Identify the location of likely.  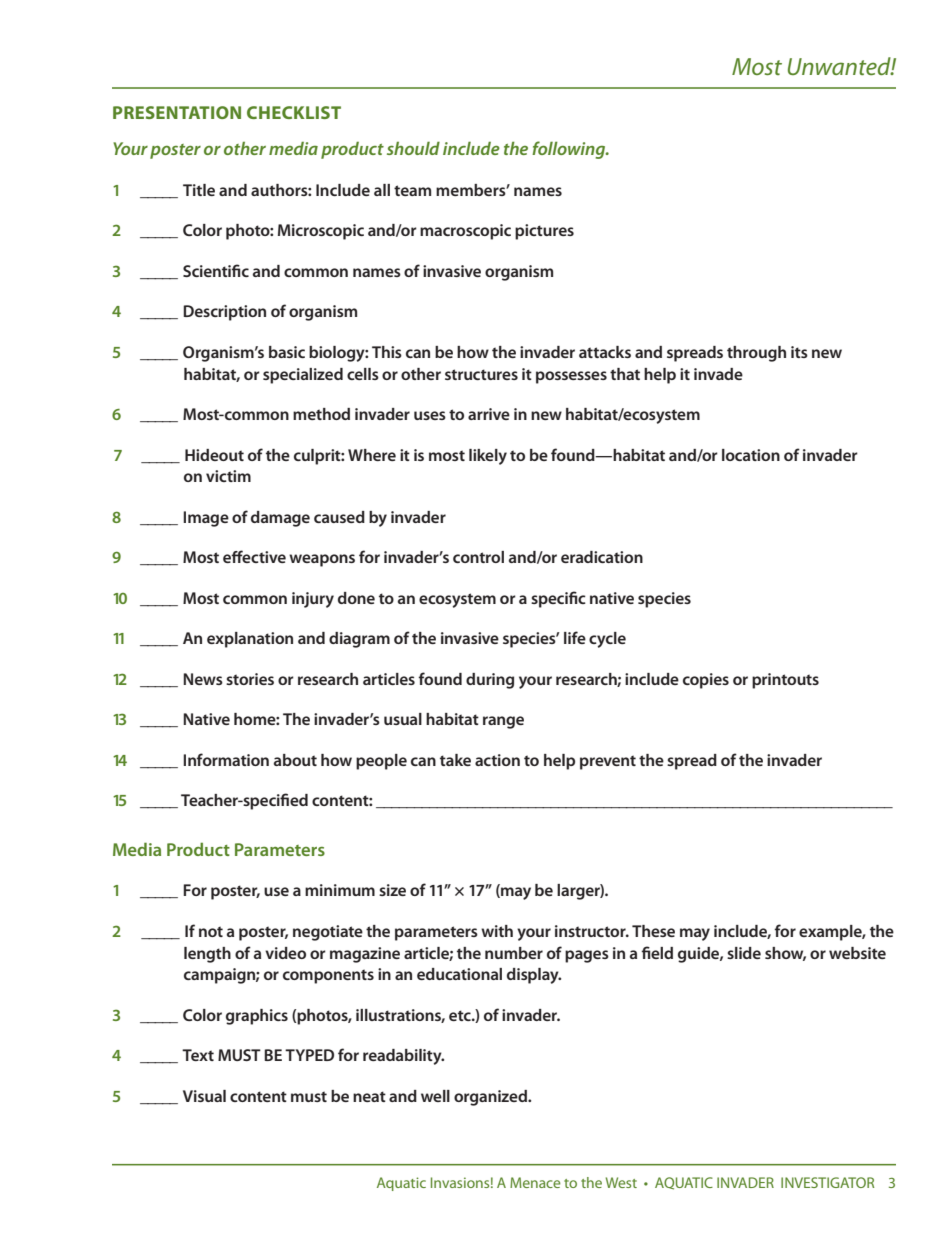
(488, 457).
